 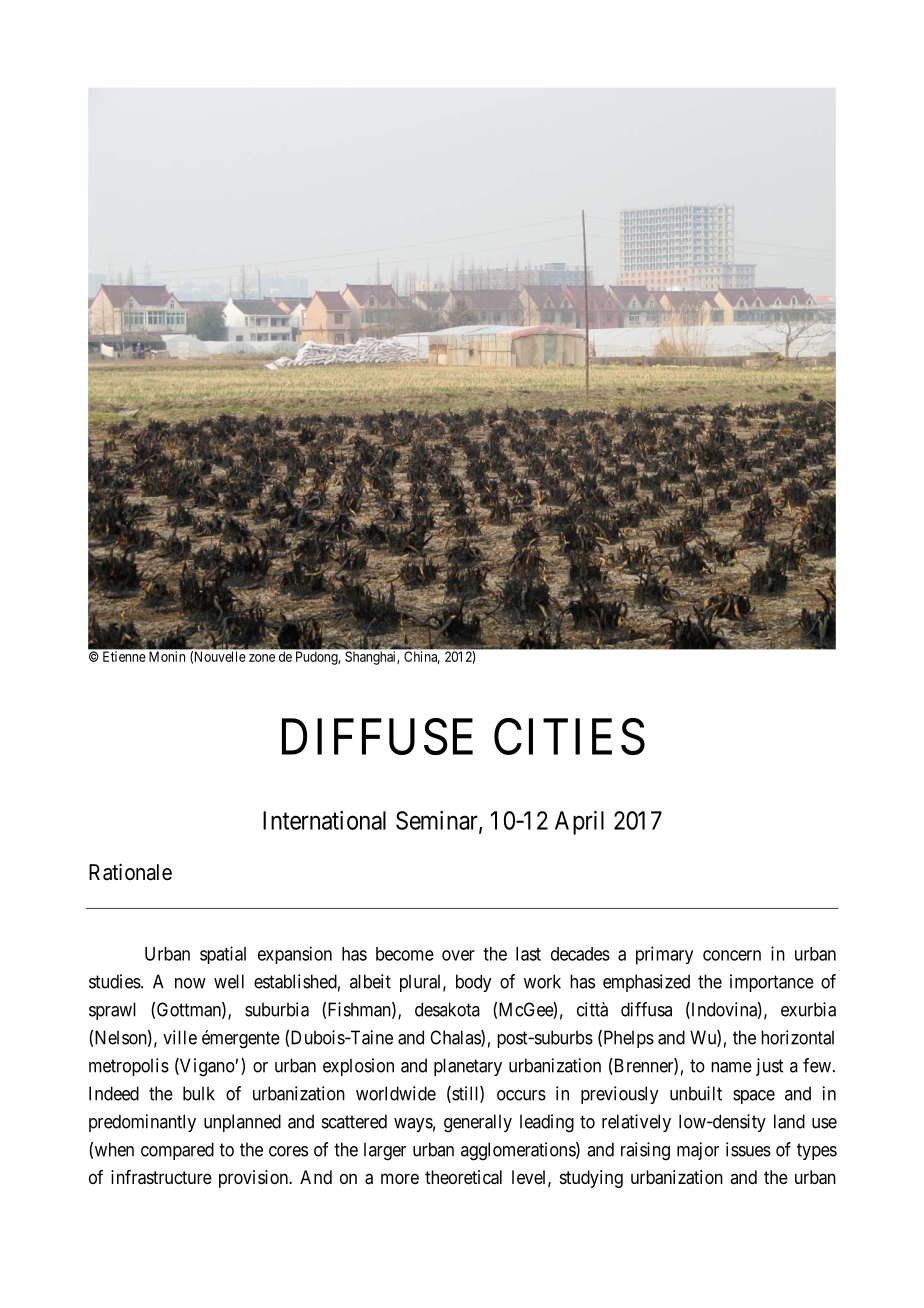 I want to click on Rationale, so click(x=130, y=872).
